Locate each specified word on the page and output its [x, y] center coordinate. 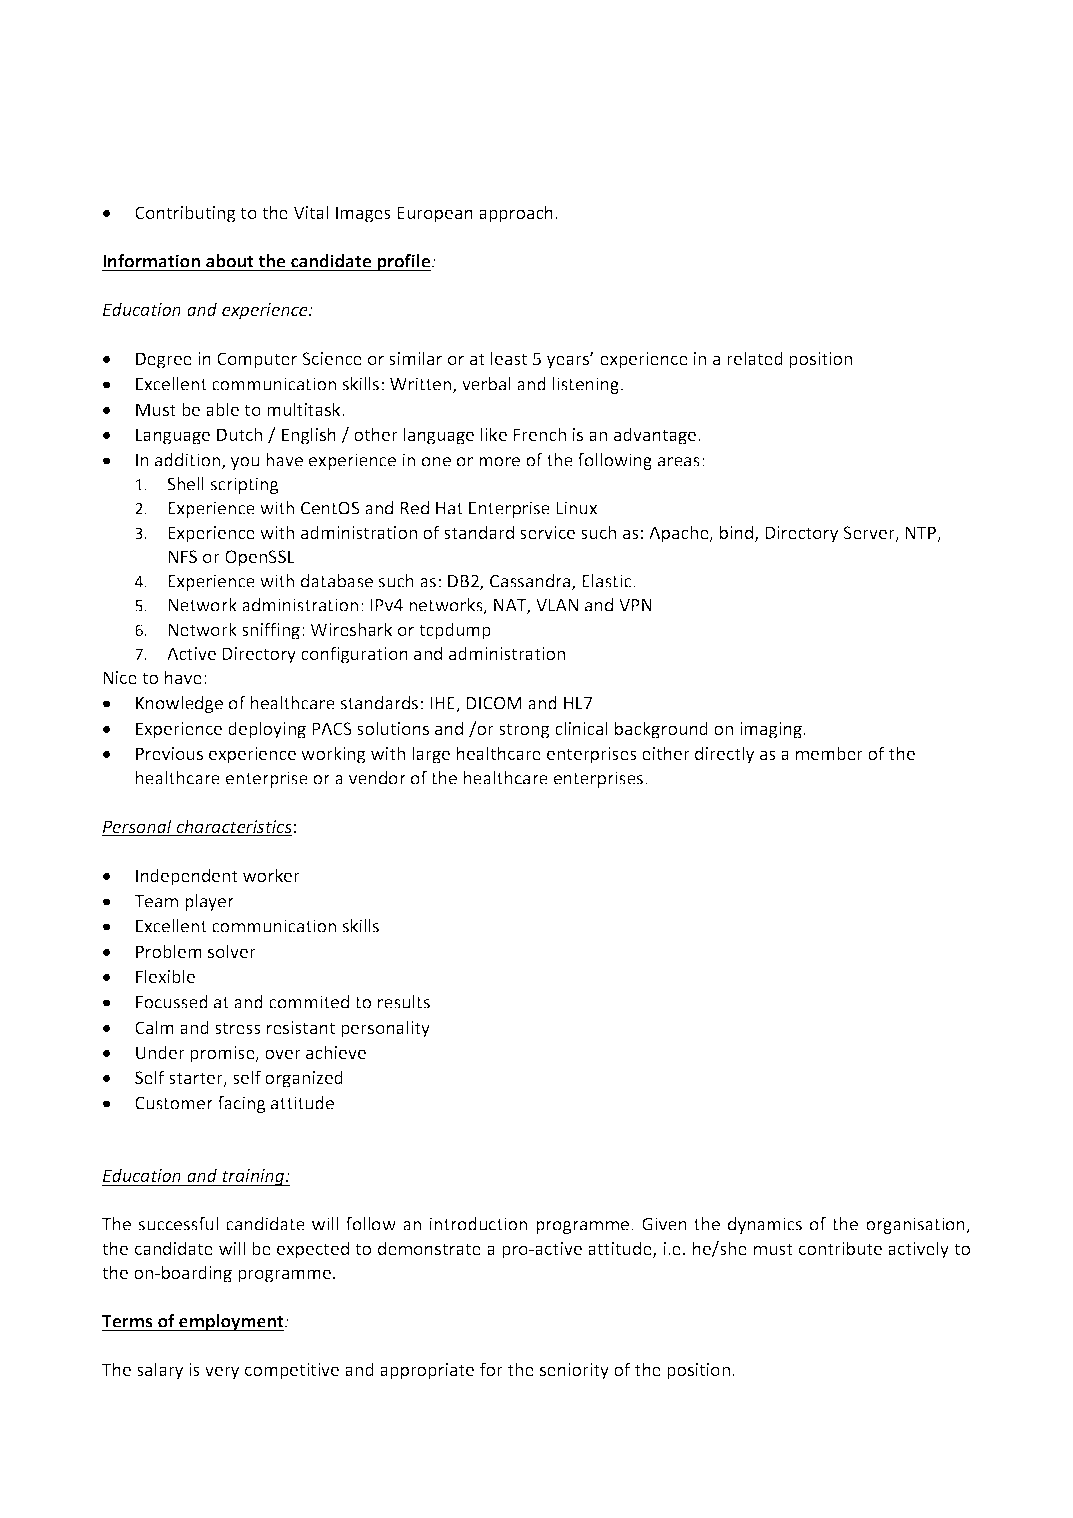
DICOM [494, 703]
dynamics [765, 1225]
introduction [478, 1224]
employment [231, 1322]
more [499, 462]
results [404, 1002]
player [209, 902]
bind [738, 533]
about [230, 261]
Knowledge [179, 704]
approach [516, 214]
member [829, 753]
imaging [772, 730]
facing [242, 1104]
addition [189, 461]
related [755, 358]
